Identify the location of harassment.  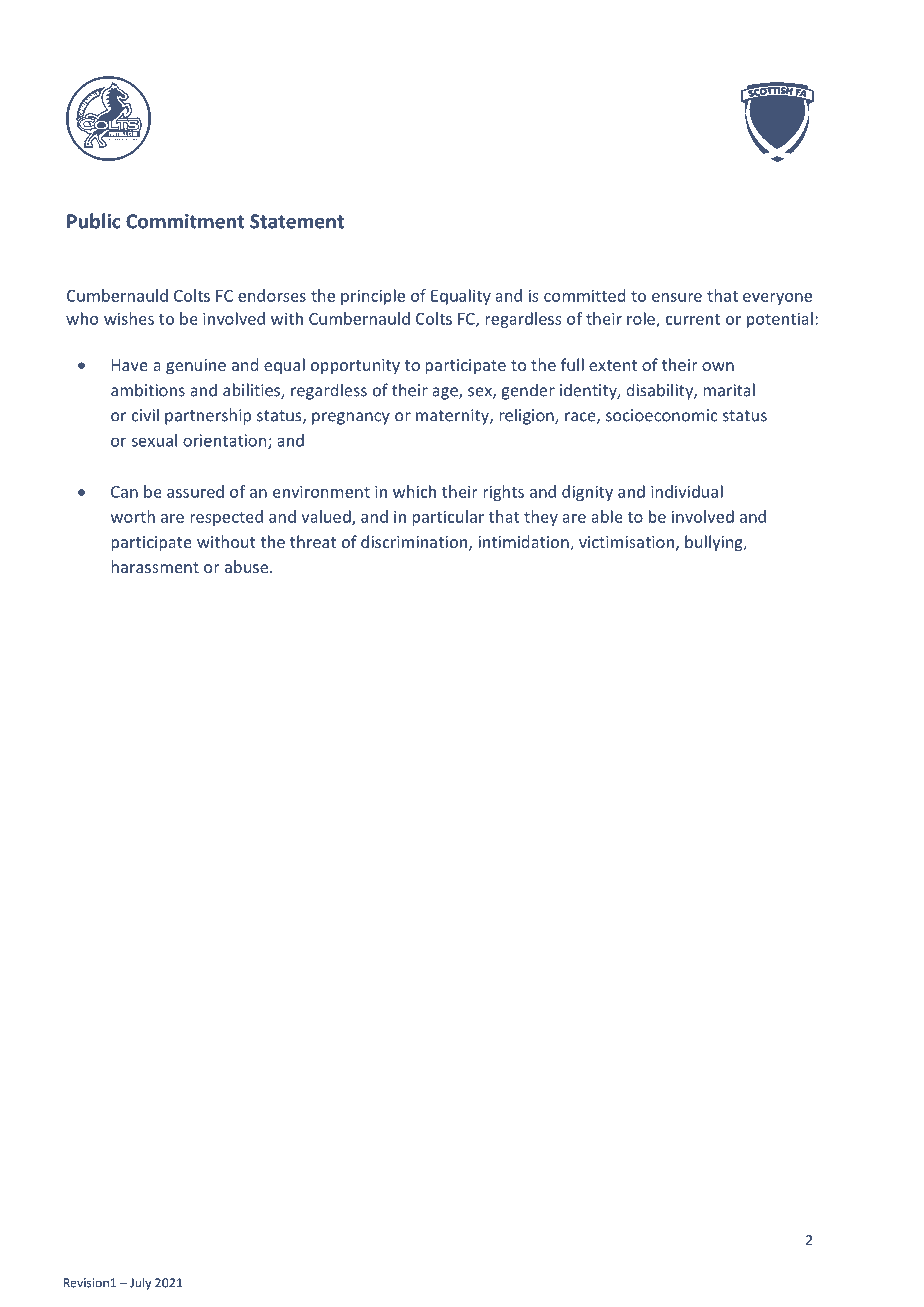
(155, 566).
